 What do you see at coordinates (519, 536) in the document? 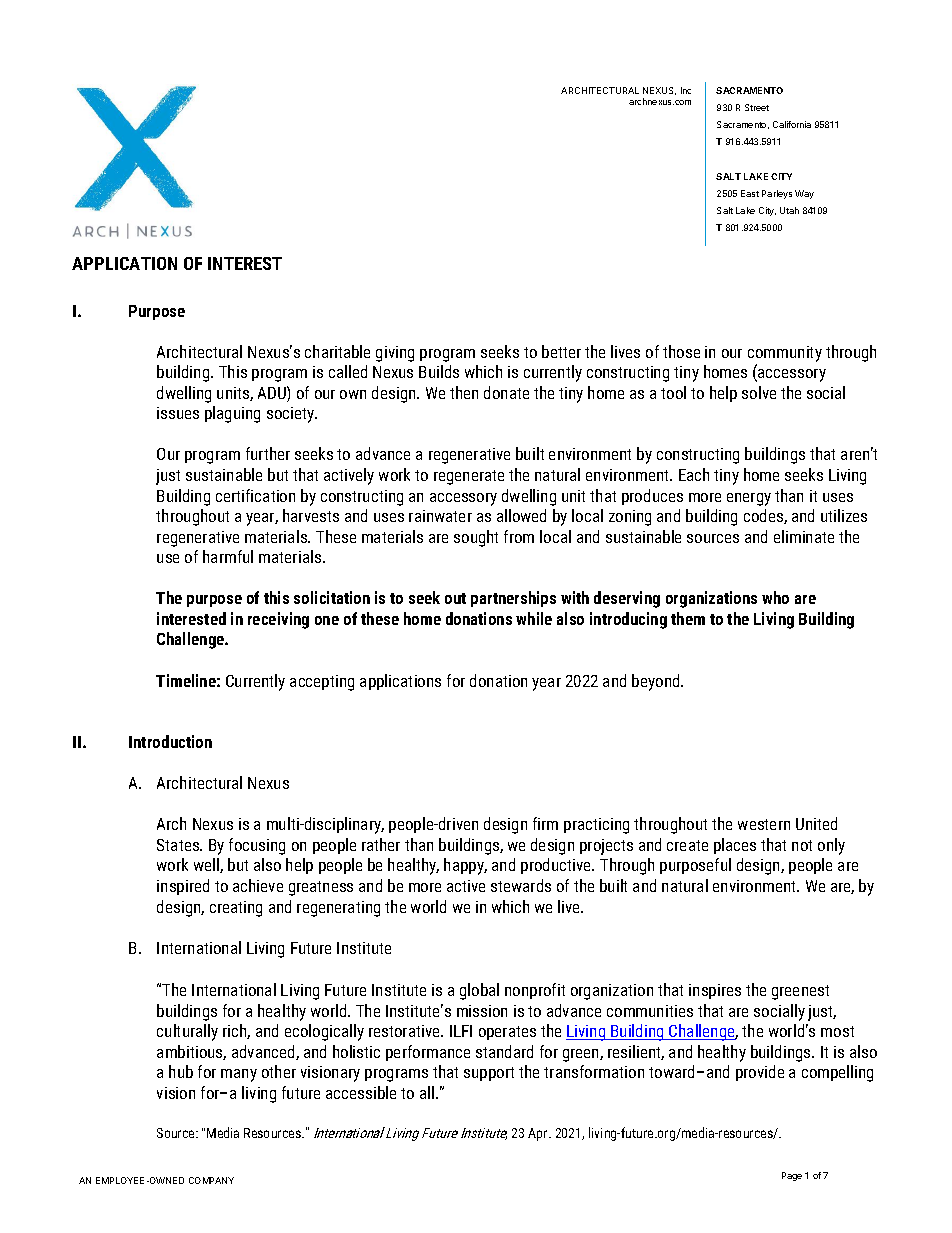
I see `from` at bounding box center [519, 536].
